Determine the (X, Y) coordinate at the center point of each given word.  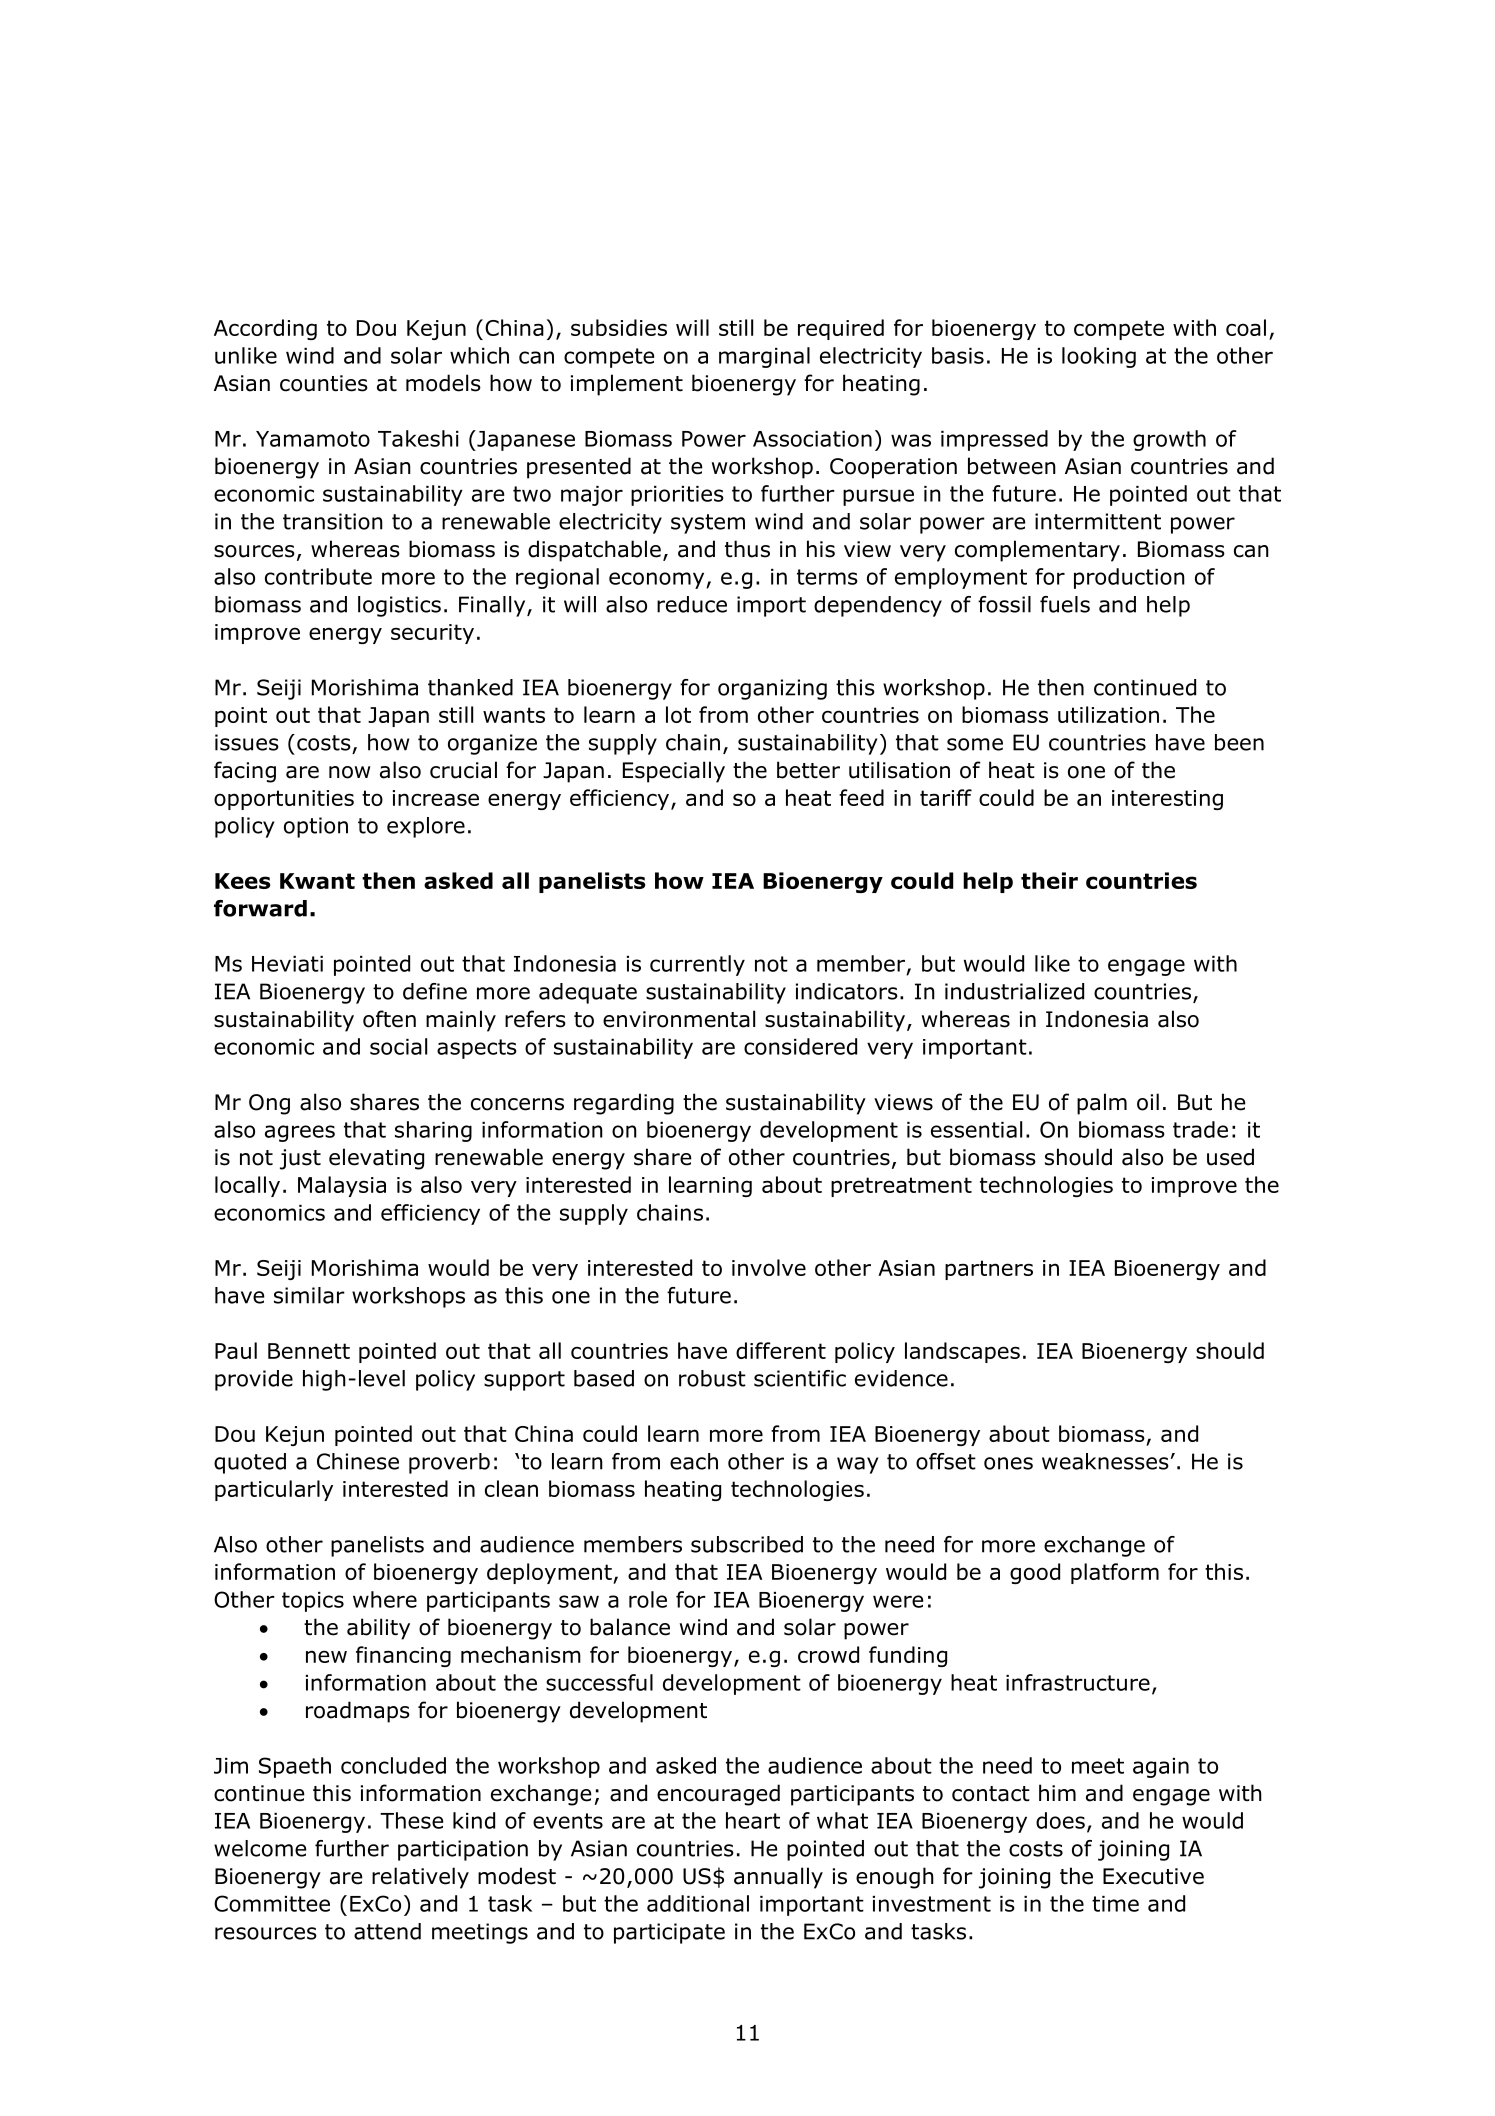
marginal (764, 357)
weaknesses (1105, 1461)
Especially (674, 772)
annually (778, 1878)
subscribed (747, 1544)
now (350, 772)
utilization (1108, 714)
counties (324, 383)
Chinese (358, 1461)
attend (387, 1931)
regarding (624, 1104)
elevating (376, 1159)
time (1115, 1904)
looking (1099, 357)
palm (1102, 1104)
